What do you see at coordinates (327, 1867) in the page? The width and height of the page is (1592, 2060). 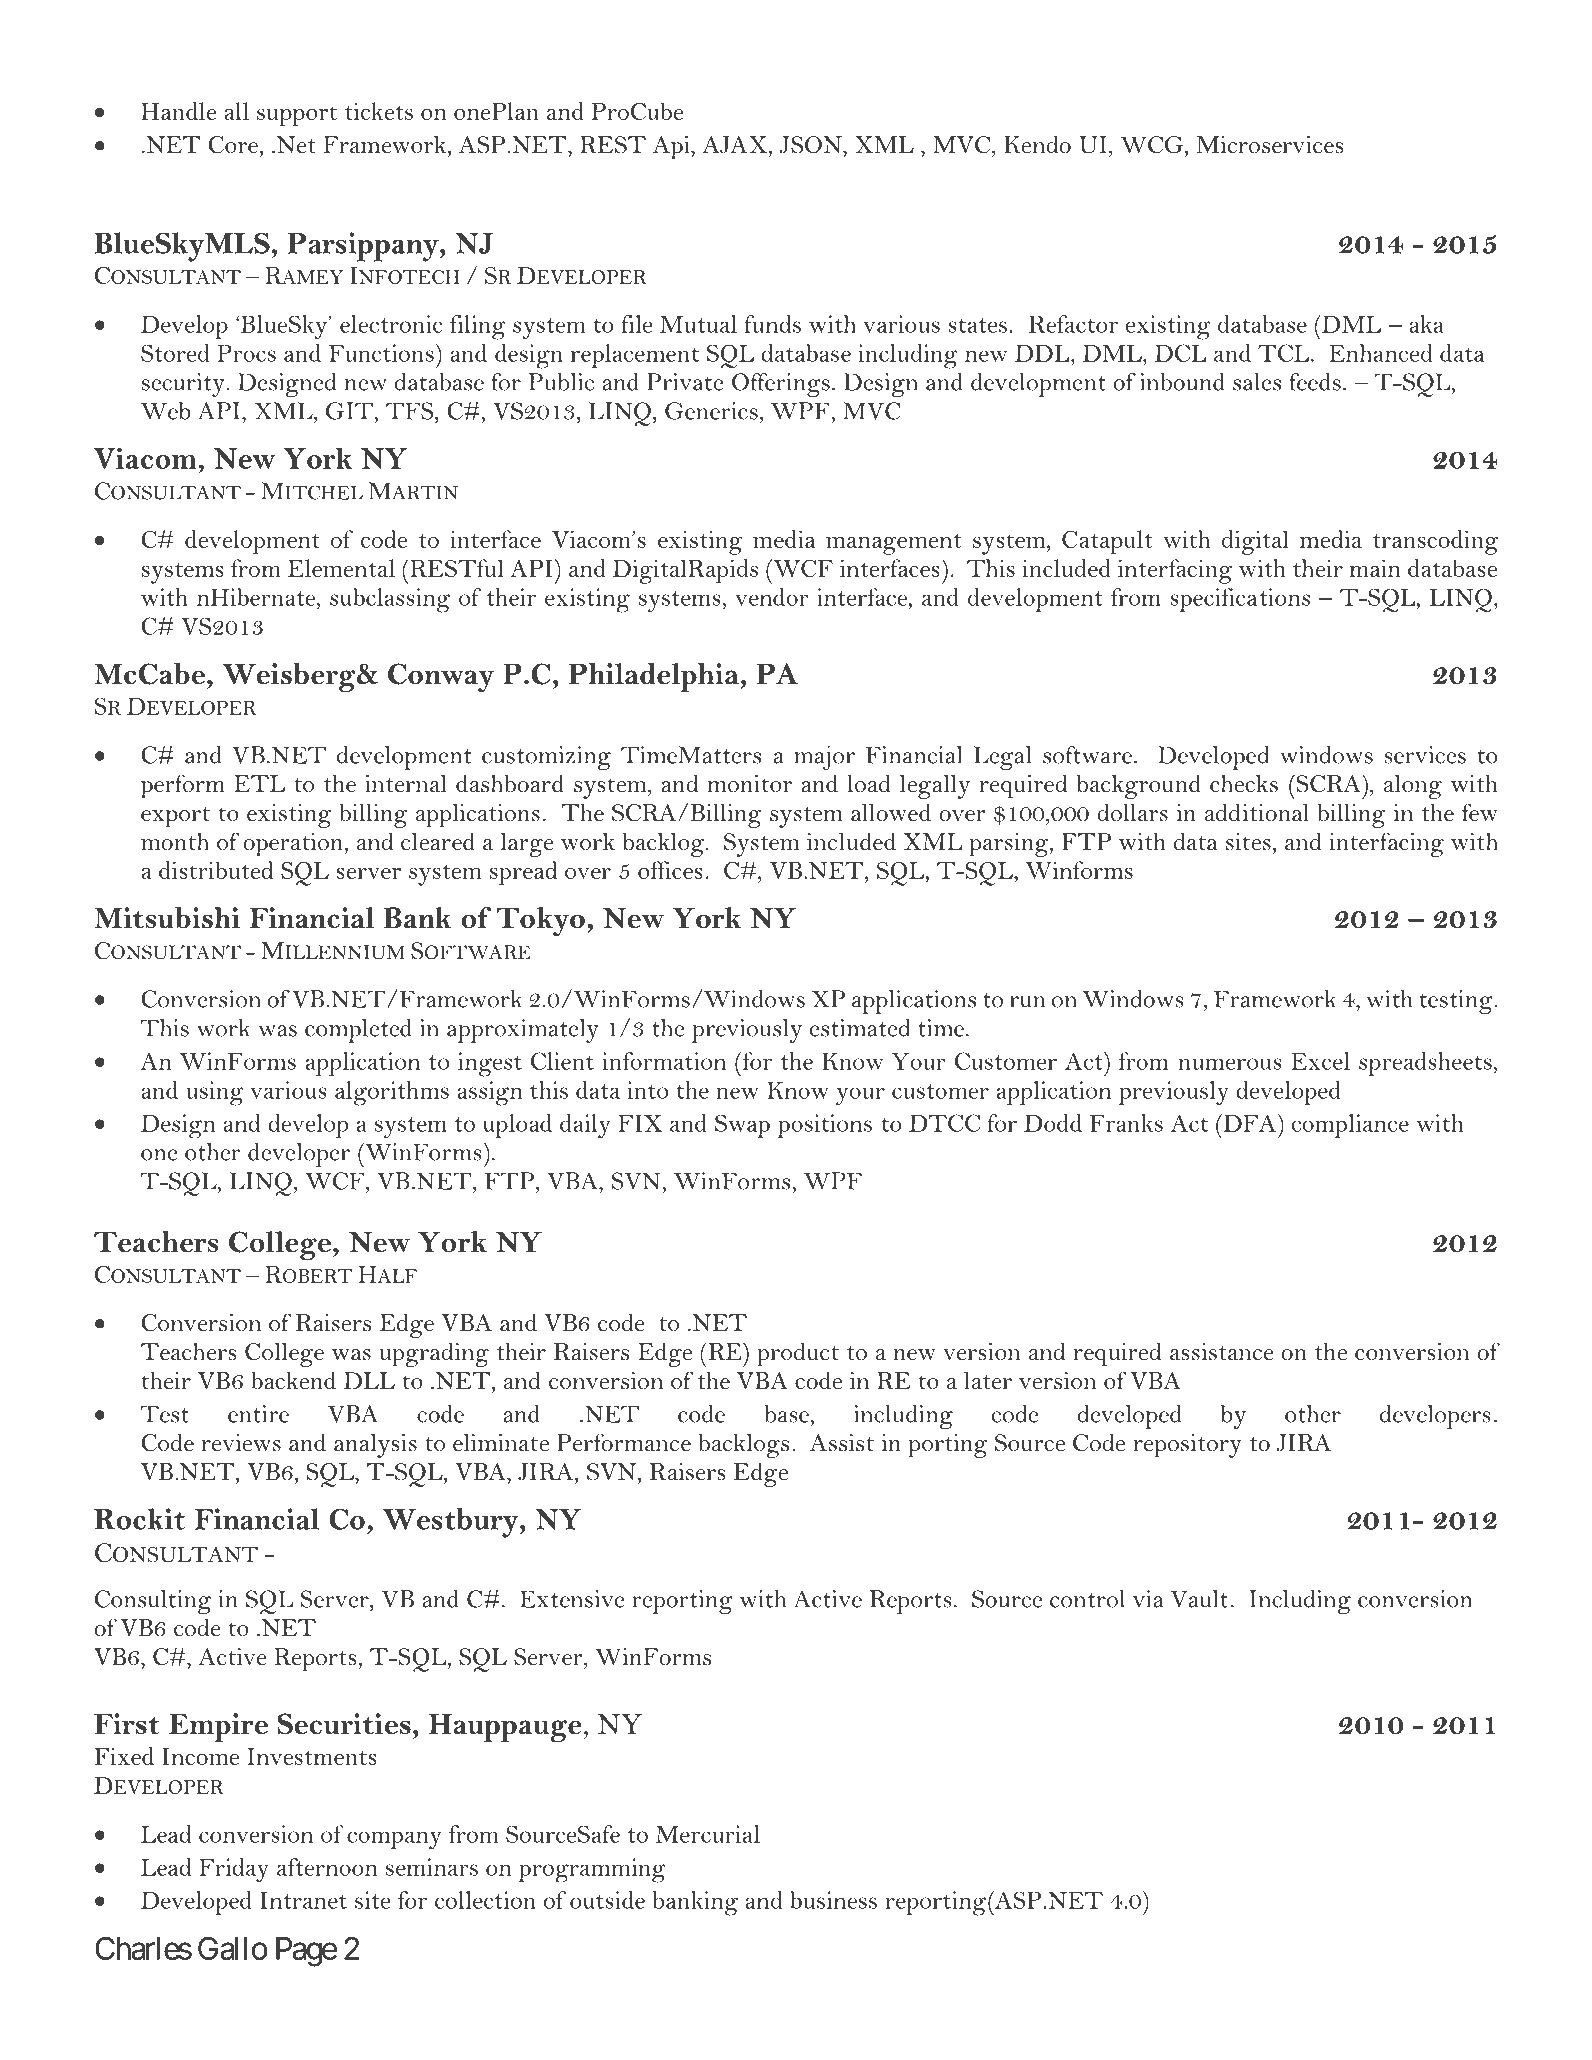 I see `afternoon` at bounding box center [327, 1867].
